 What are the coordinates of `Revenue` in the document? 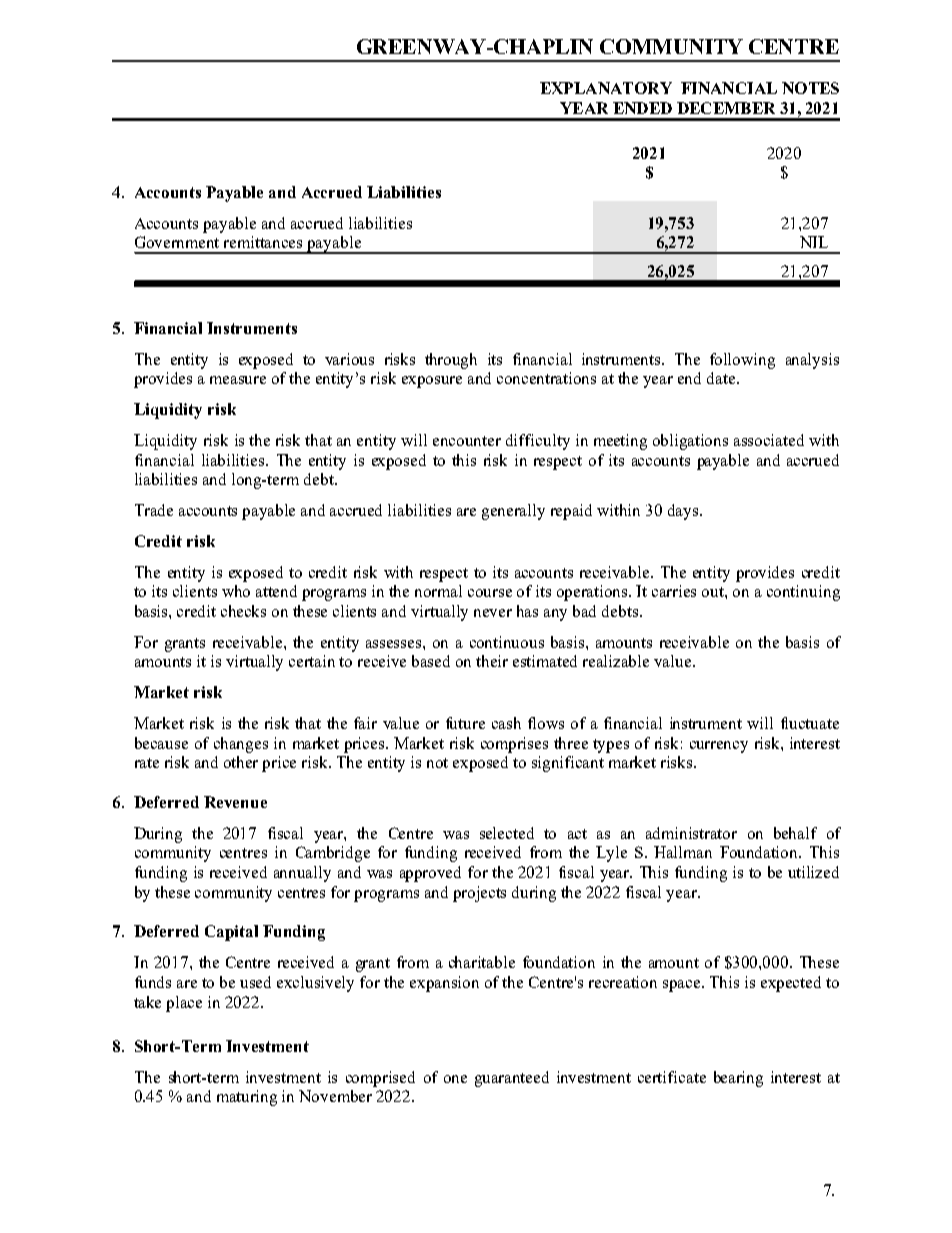 It's located at (235, 802).
